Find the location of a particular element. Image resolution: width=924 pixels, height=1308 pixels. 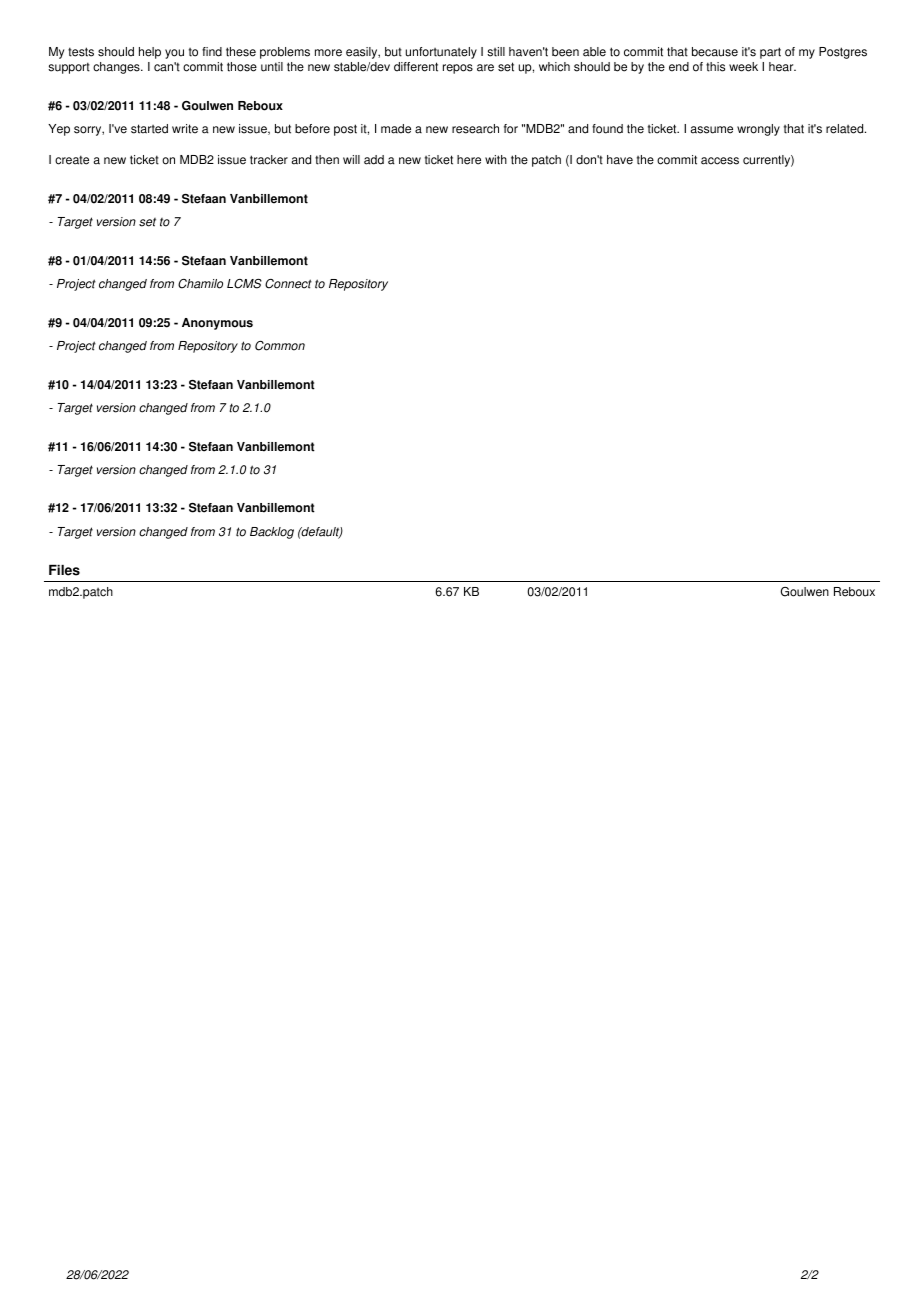

Connect is located at coordinates (288, 284).
